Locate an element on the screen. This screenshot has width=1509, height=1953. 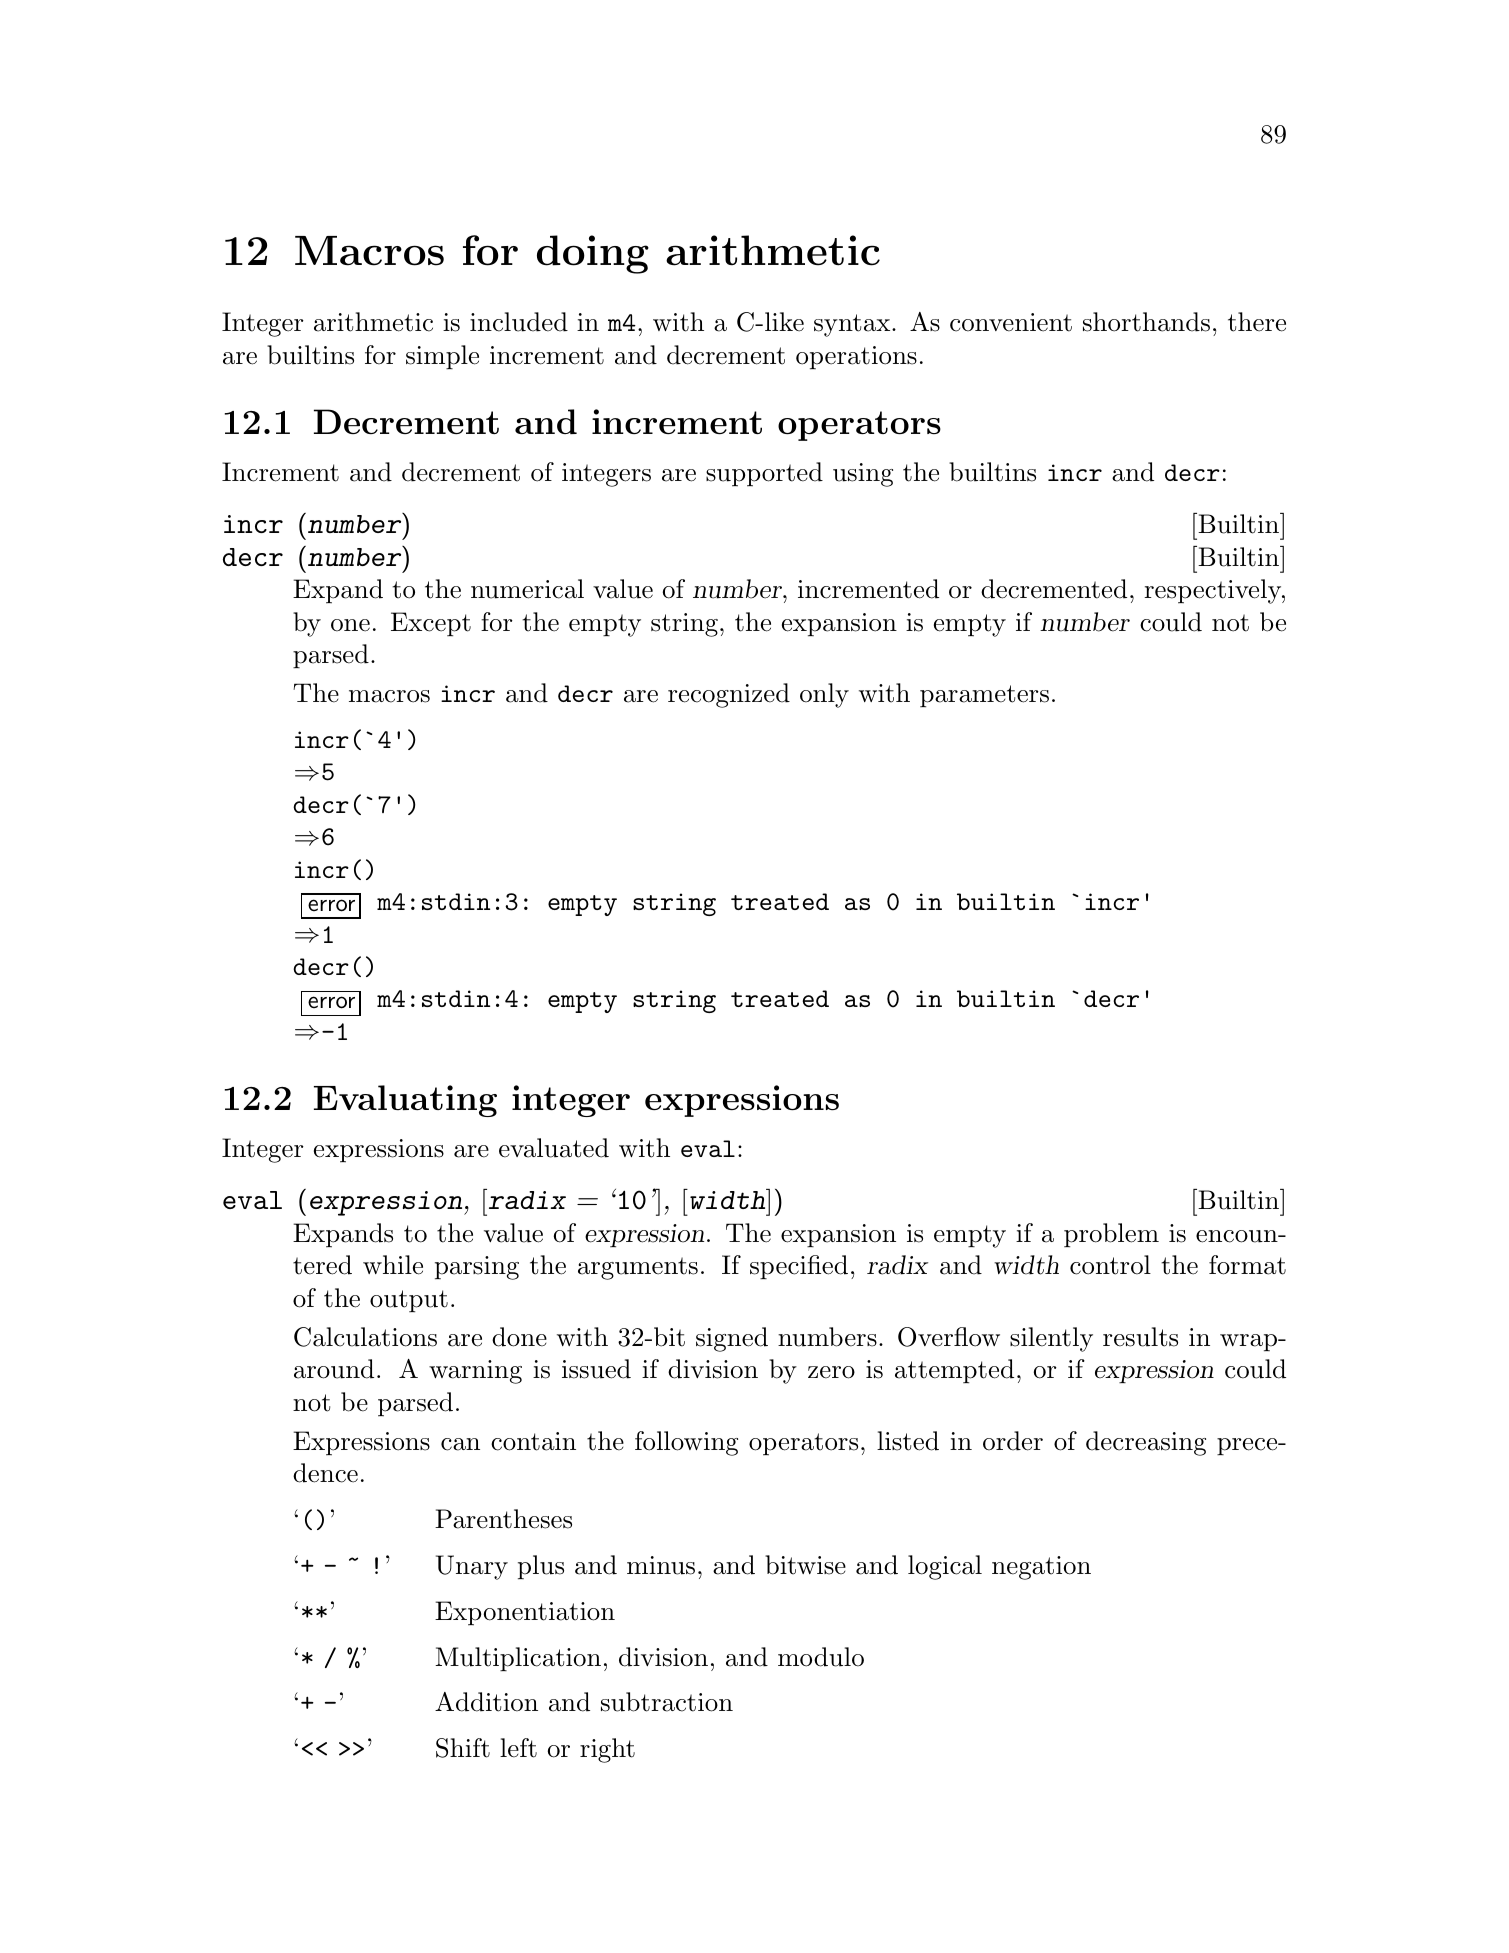
modulo is located at coordinates (821, 1657).
